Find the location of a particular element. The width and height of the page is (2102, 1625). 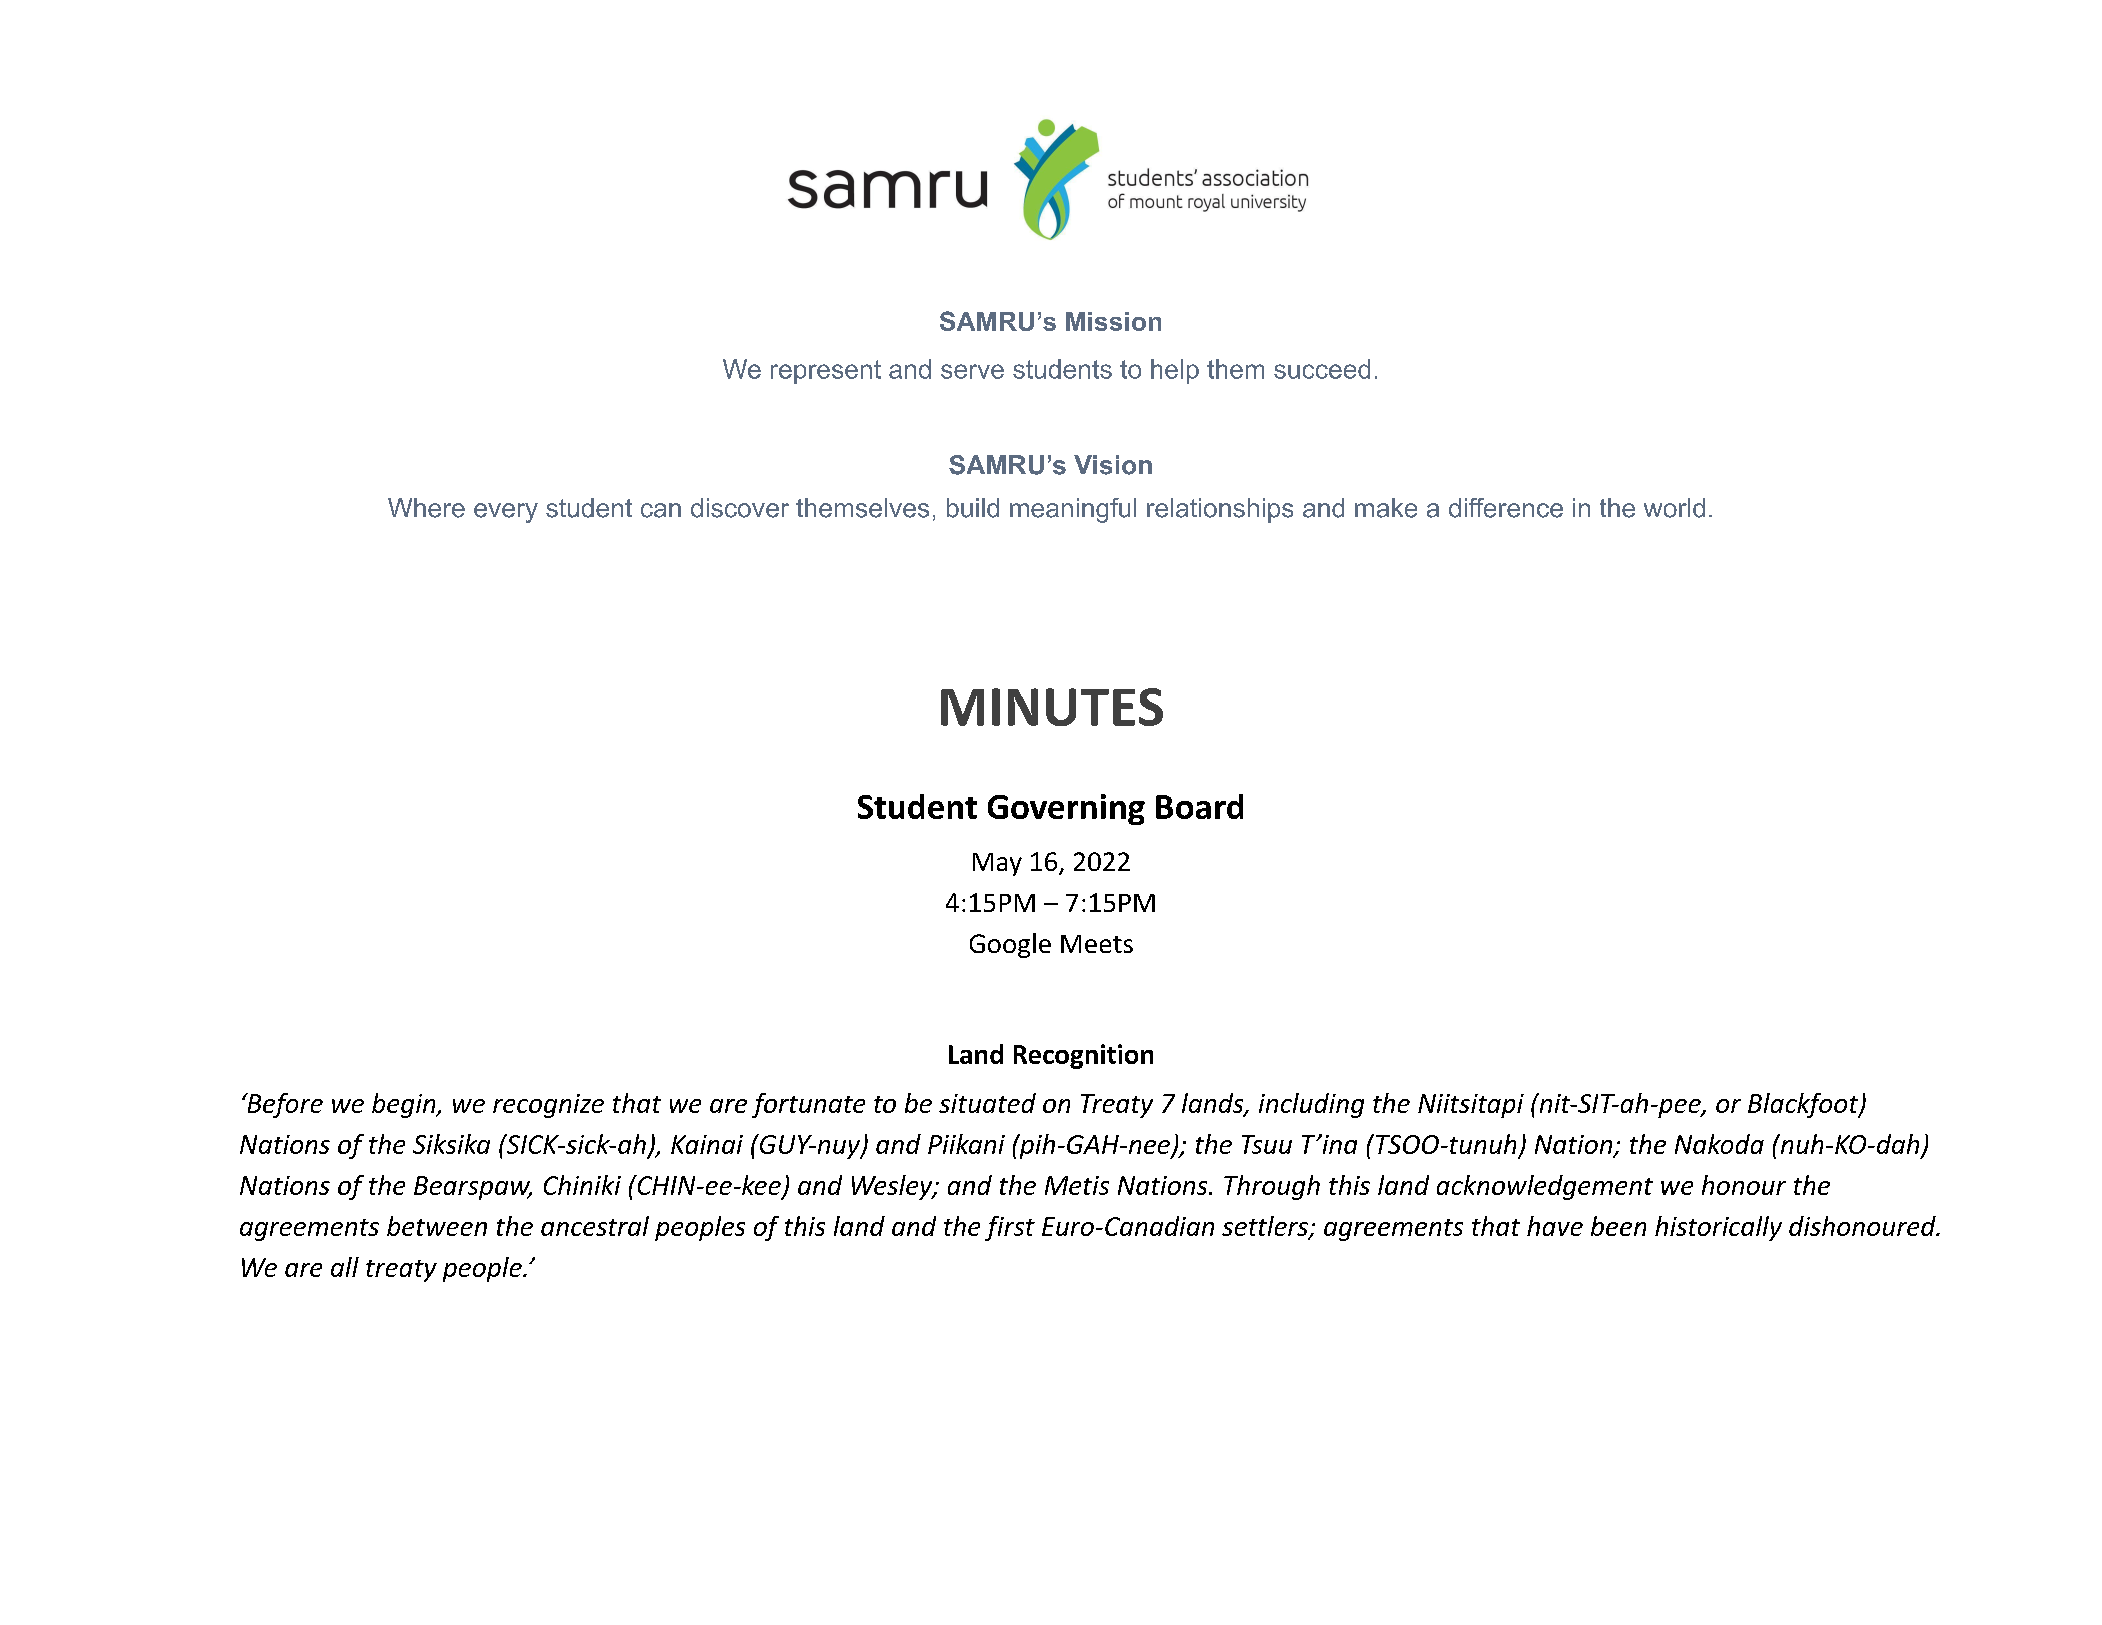

Blackfoot is located at coordinates (1804, 1105).
